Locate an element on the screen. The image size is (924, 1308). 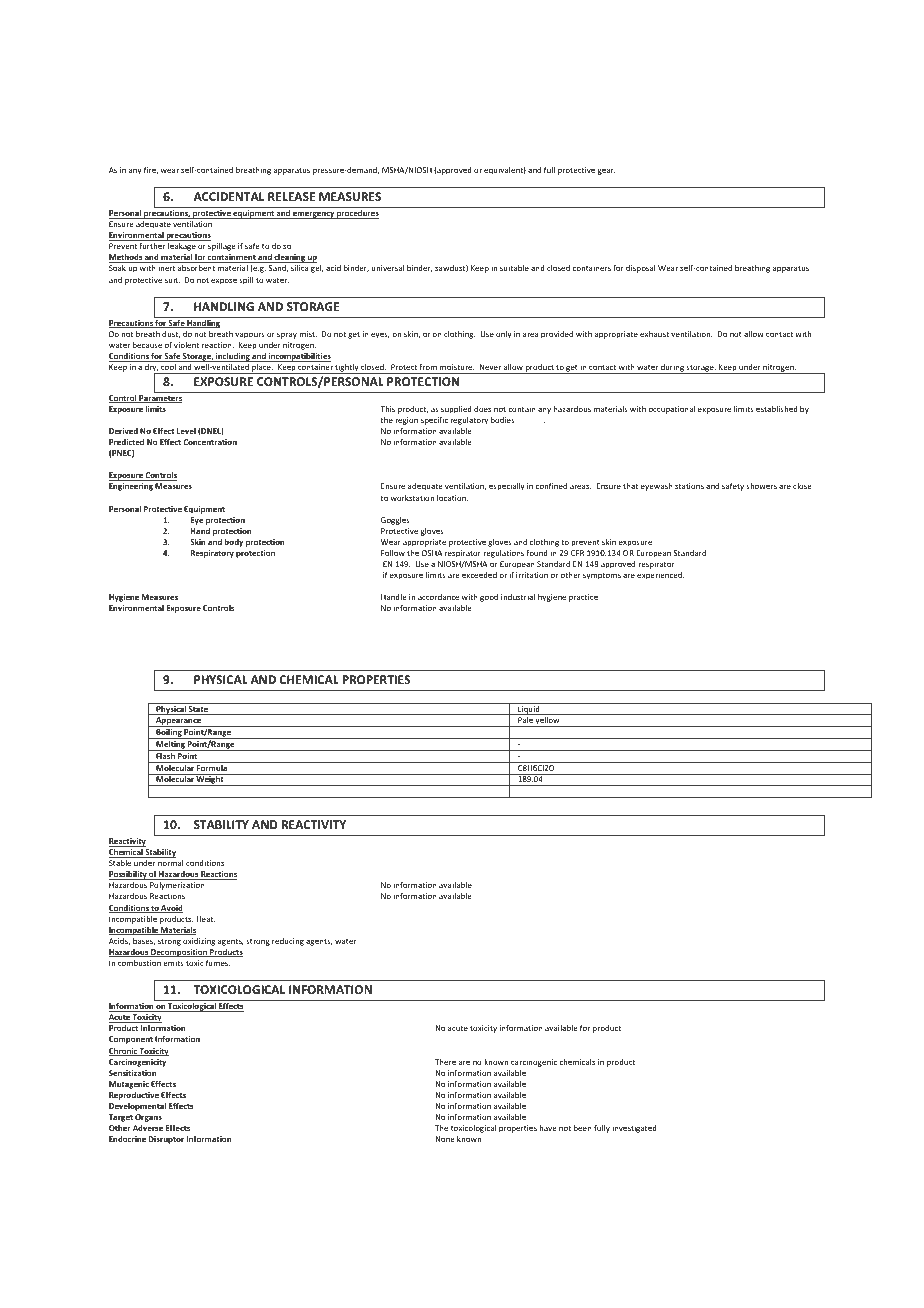
State is located at coordinates (198, 710).
